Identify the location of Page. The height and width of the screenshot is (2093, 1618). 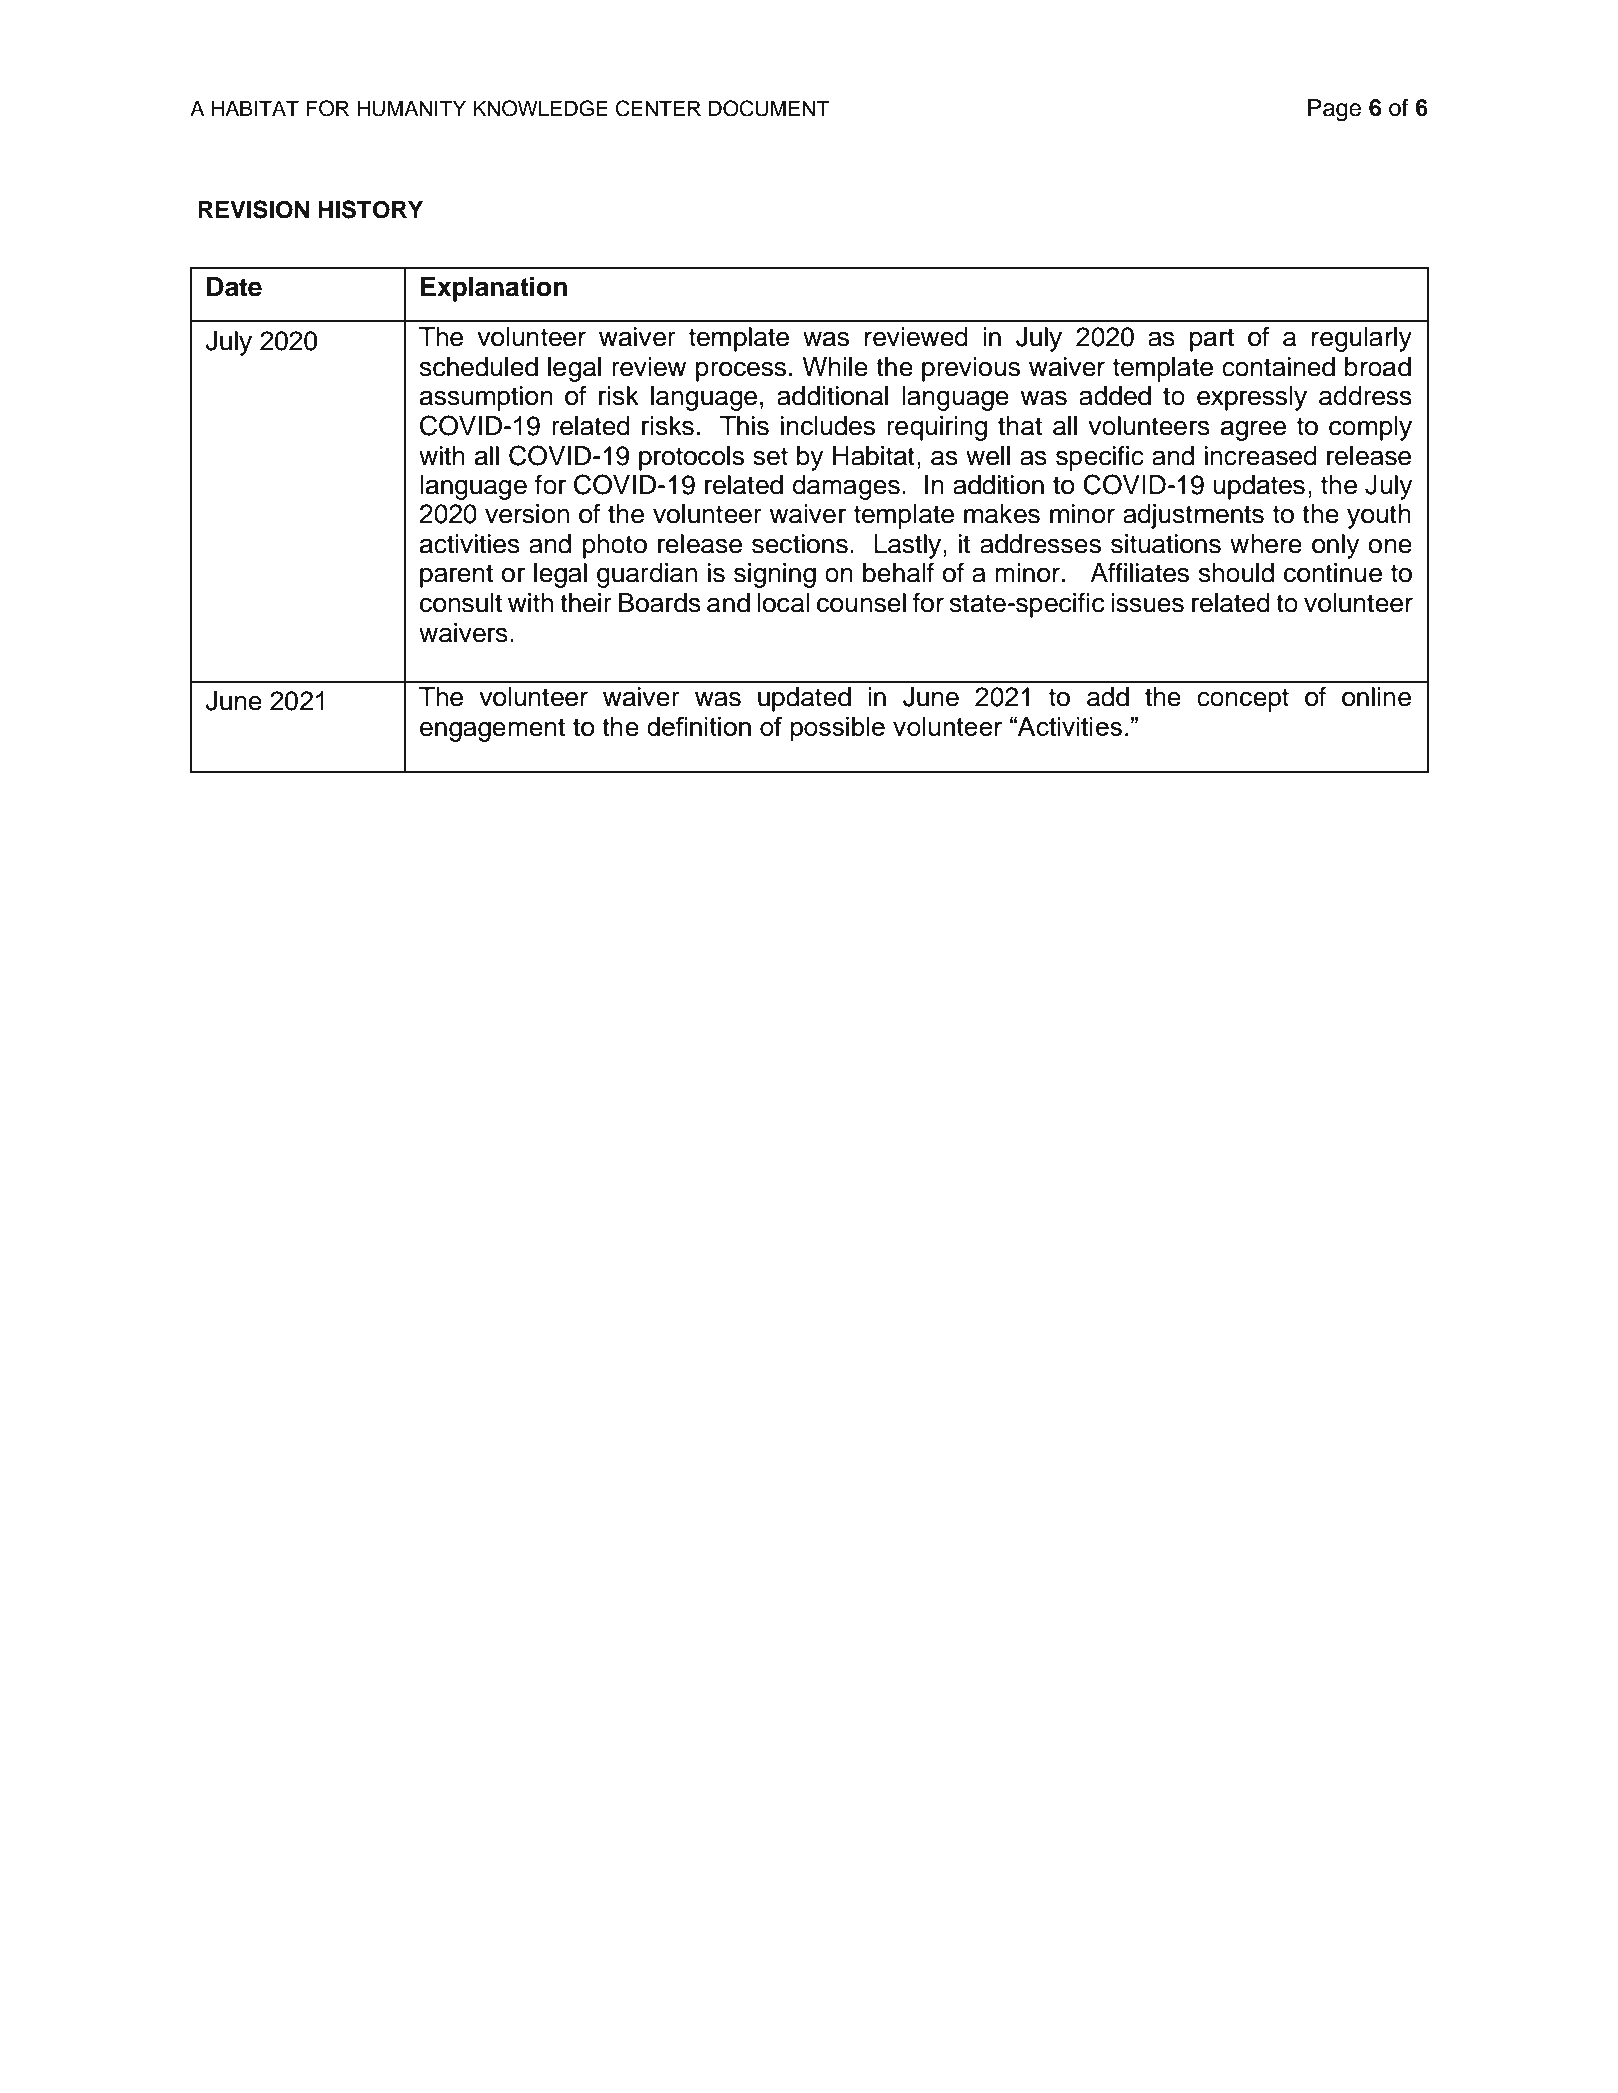
(1334, 110).
